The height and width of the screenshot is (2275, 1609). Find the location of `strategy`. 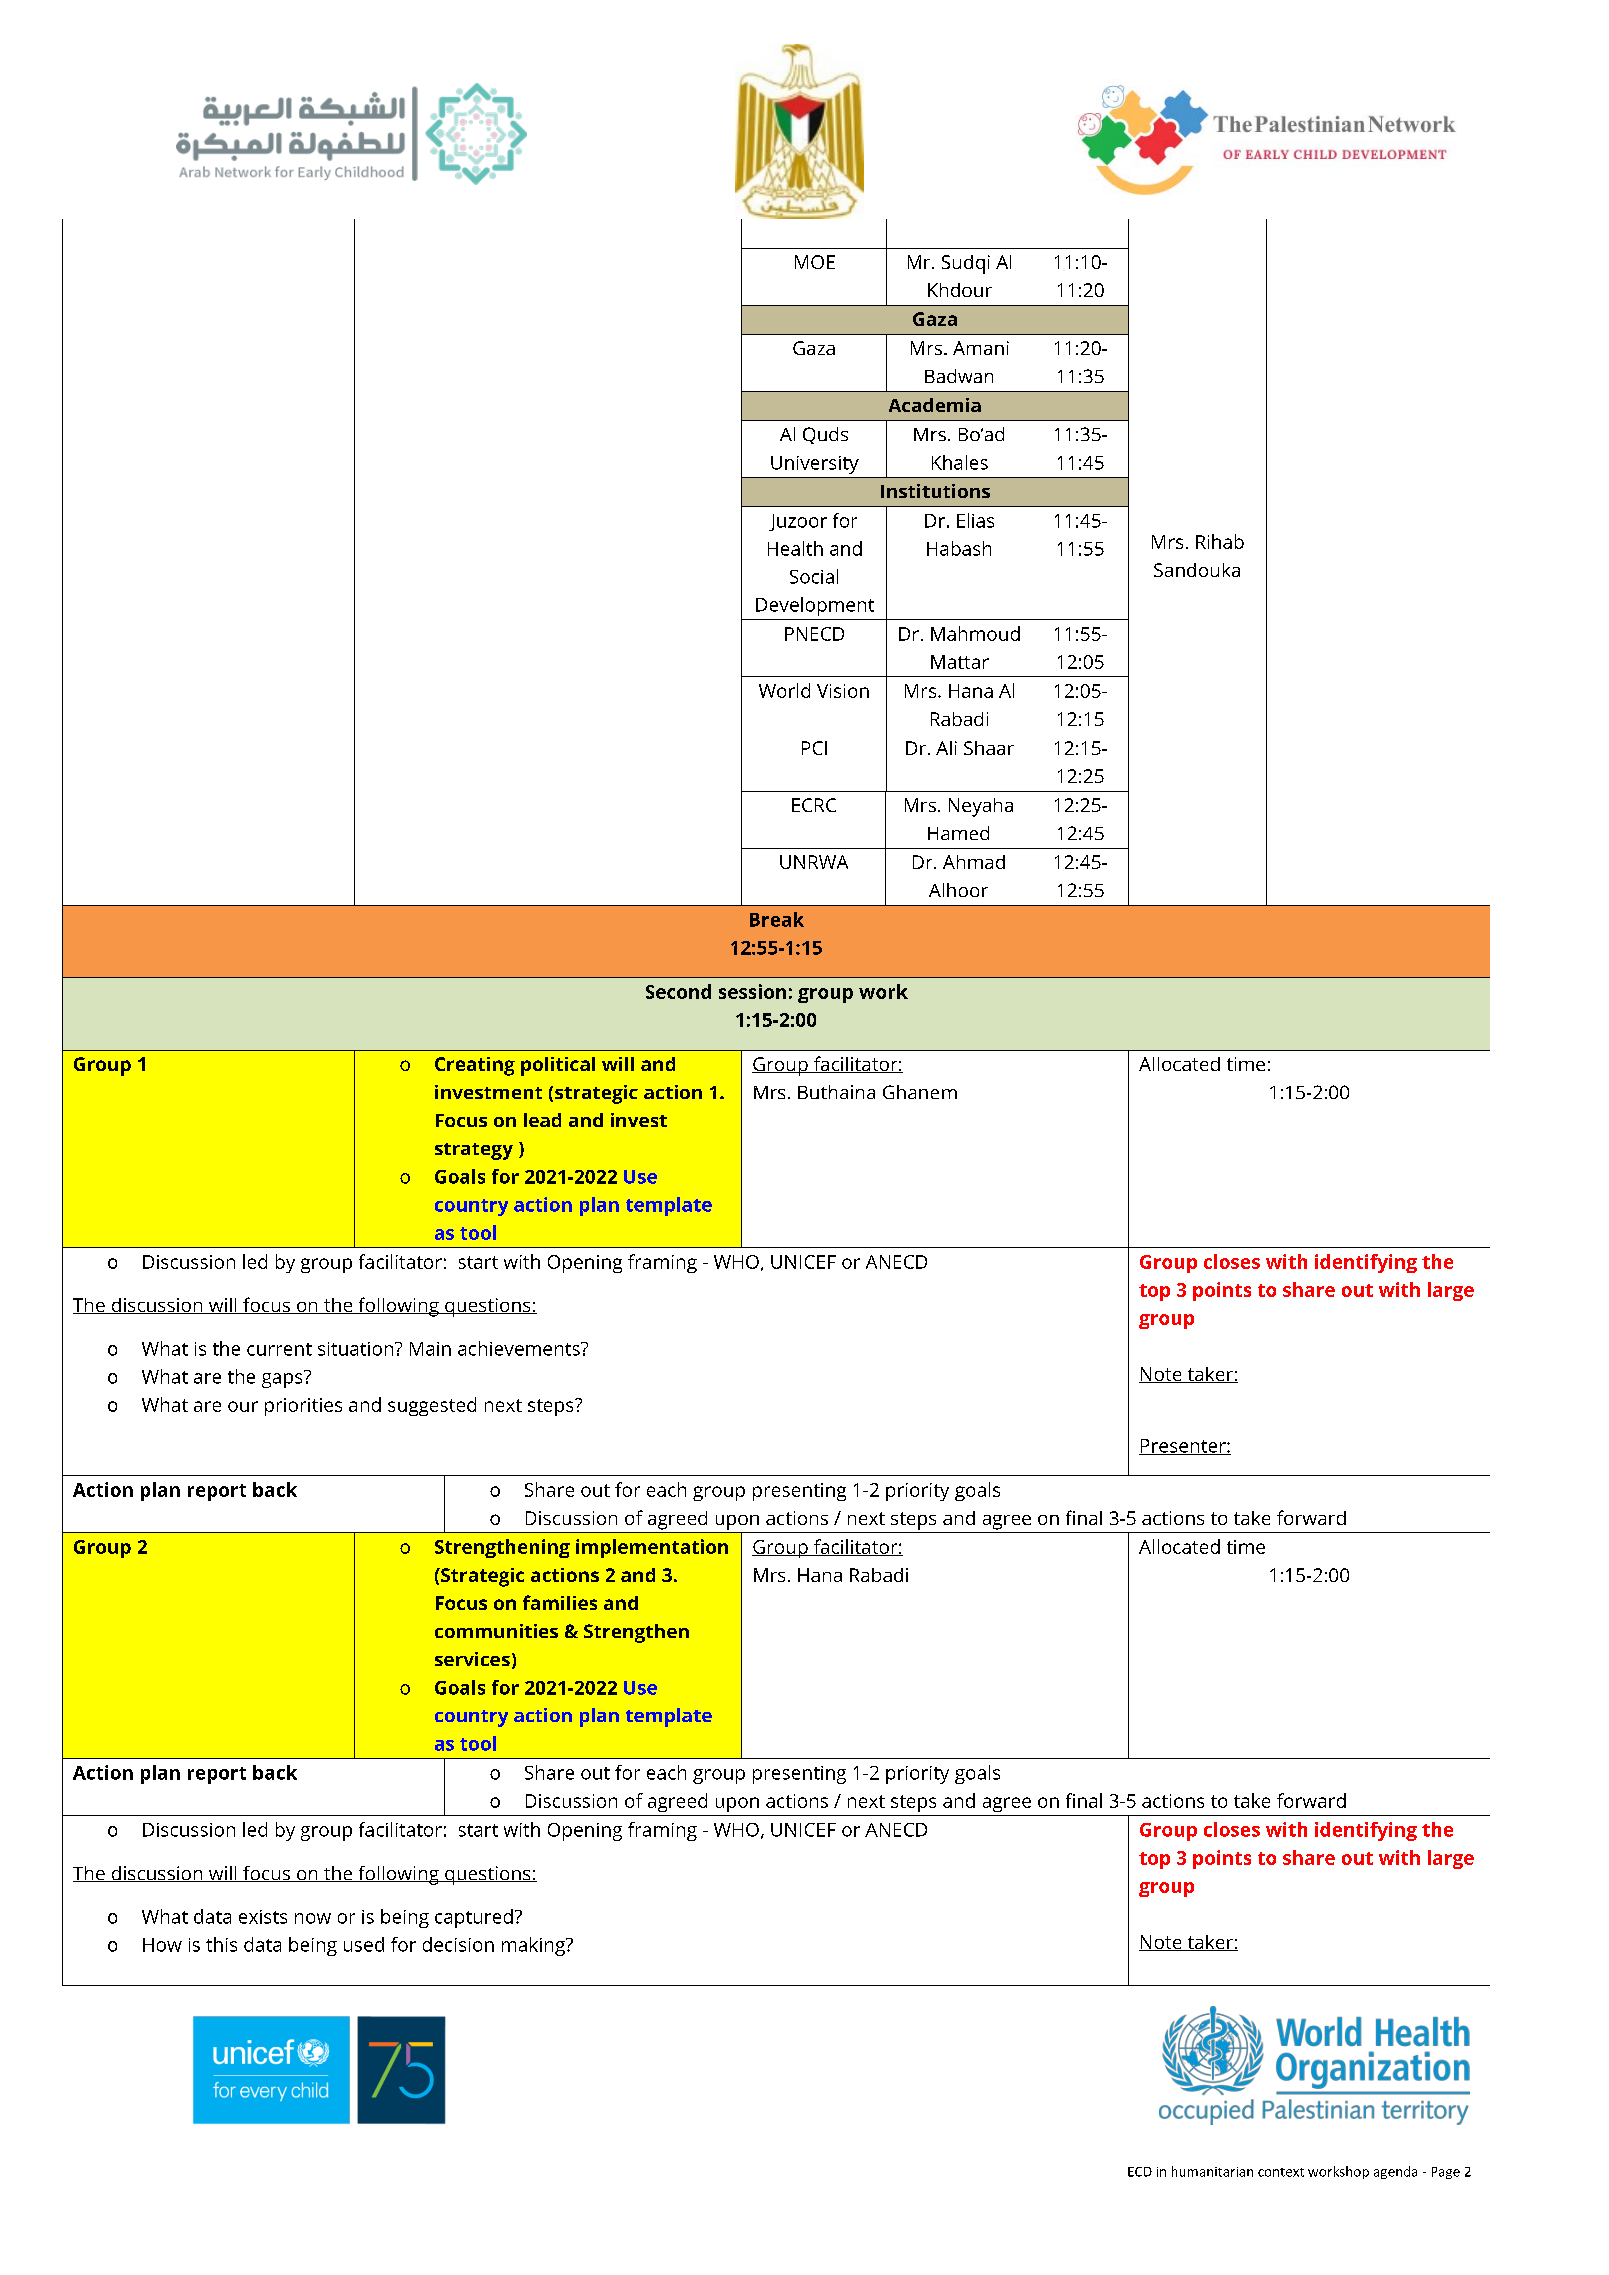

strategy is located at coordinates (474, 1151).
